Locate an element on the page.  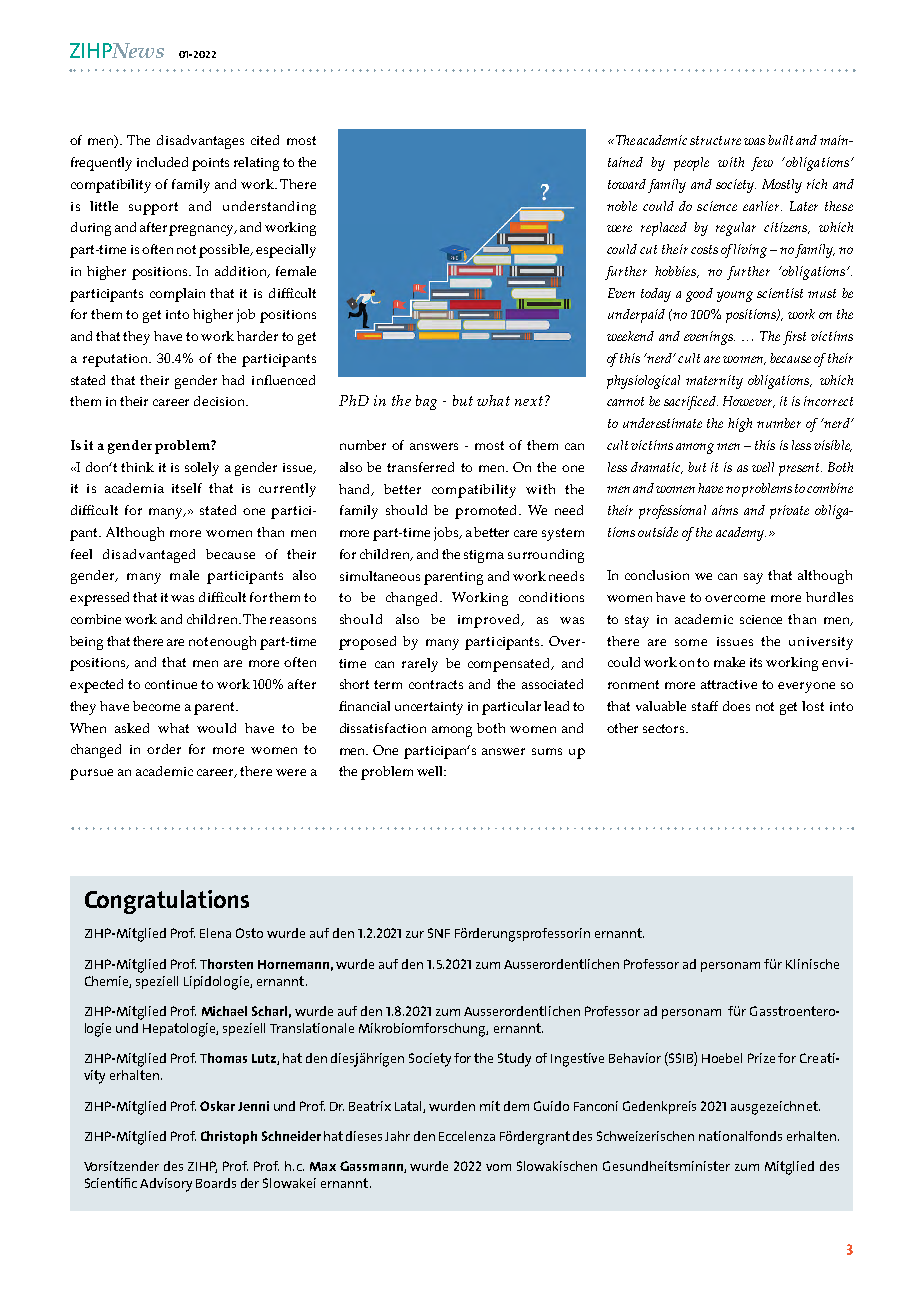
included is located at coordinates (162, 162).
